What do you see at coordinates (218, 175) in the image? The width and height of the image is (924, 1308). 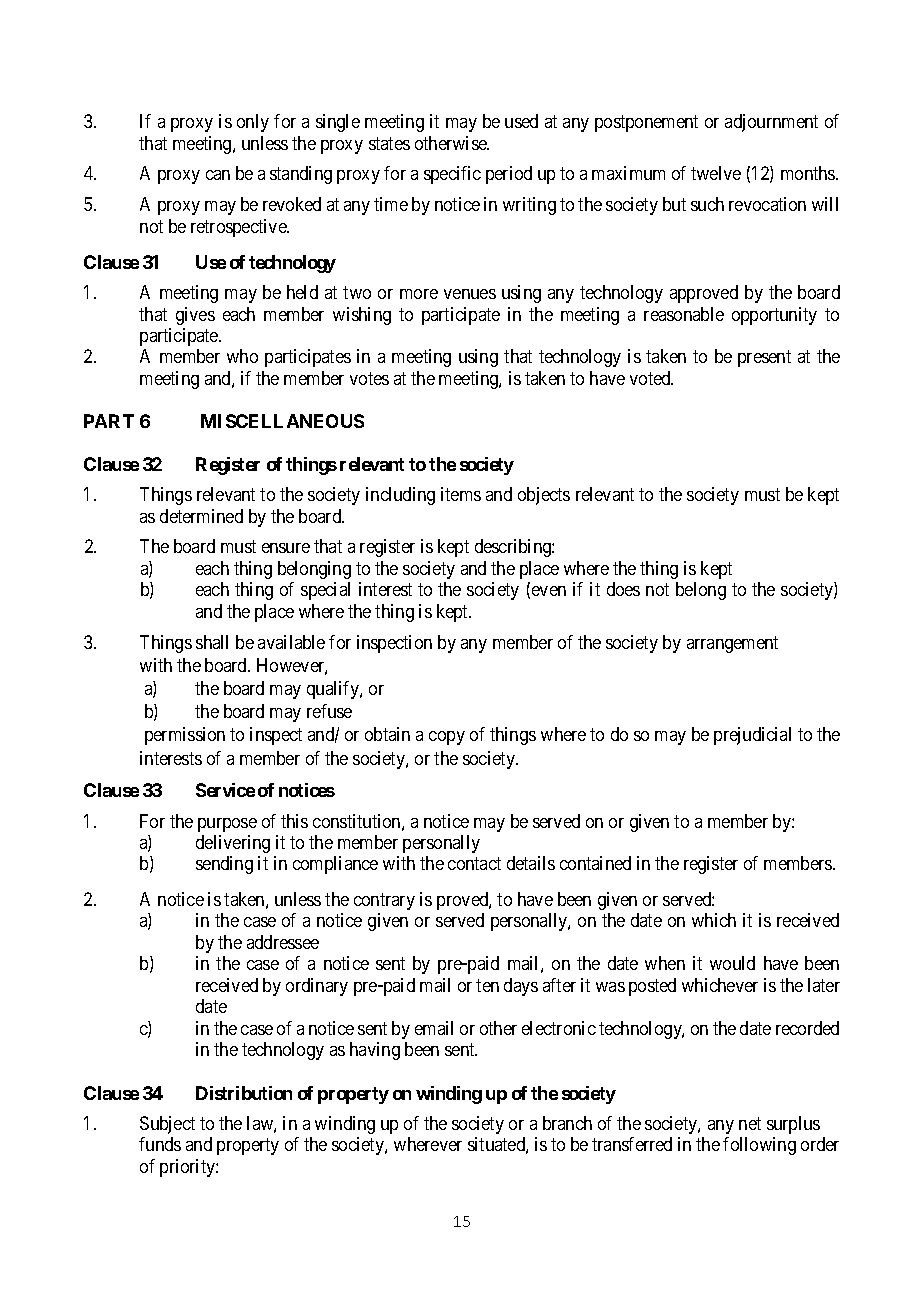 I see `can` at bounding box center [218, 175].
